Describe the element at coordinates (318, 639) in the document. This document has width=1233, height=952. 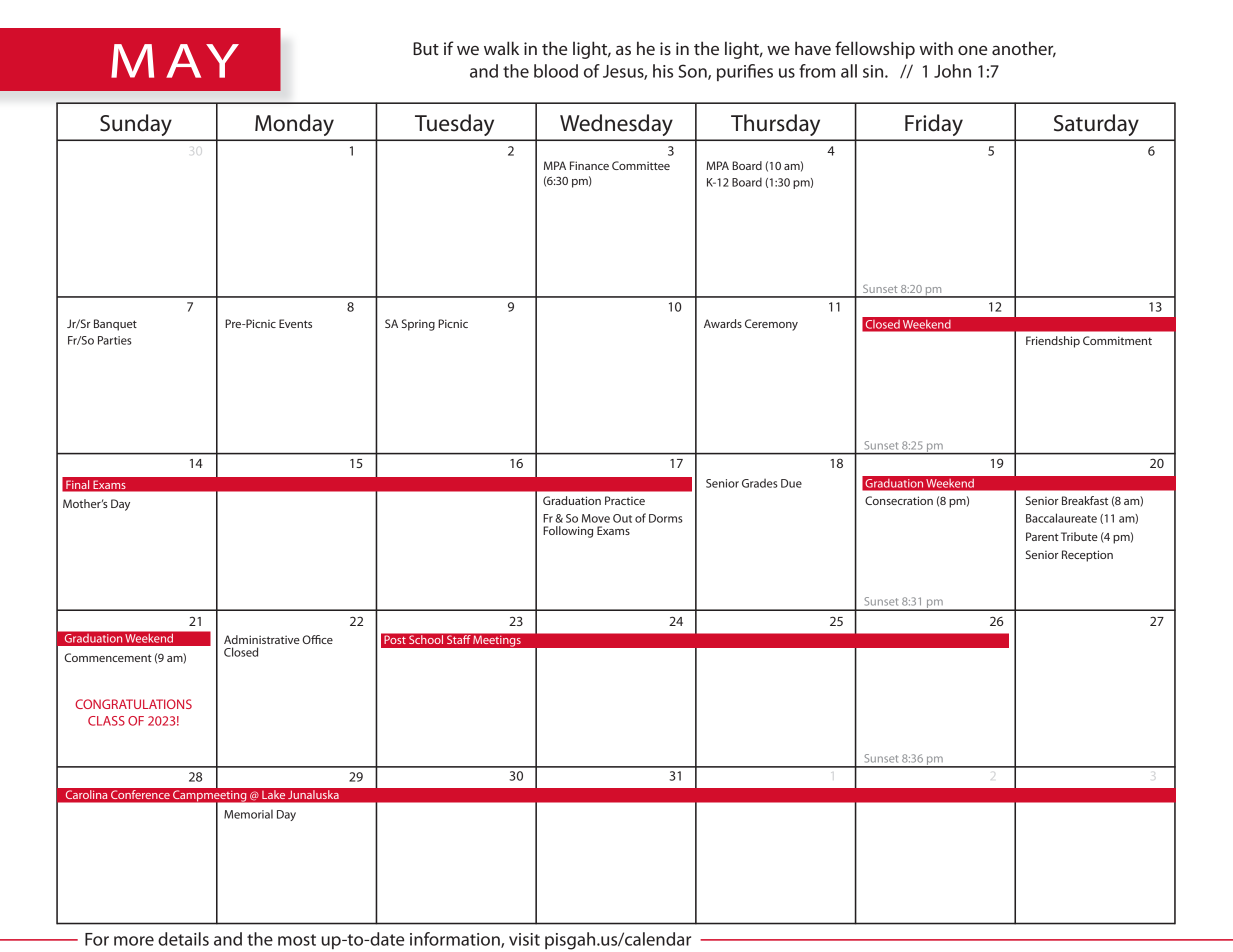
I see `Office` at that location.
